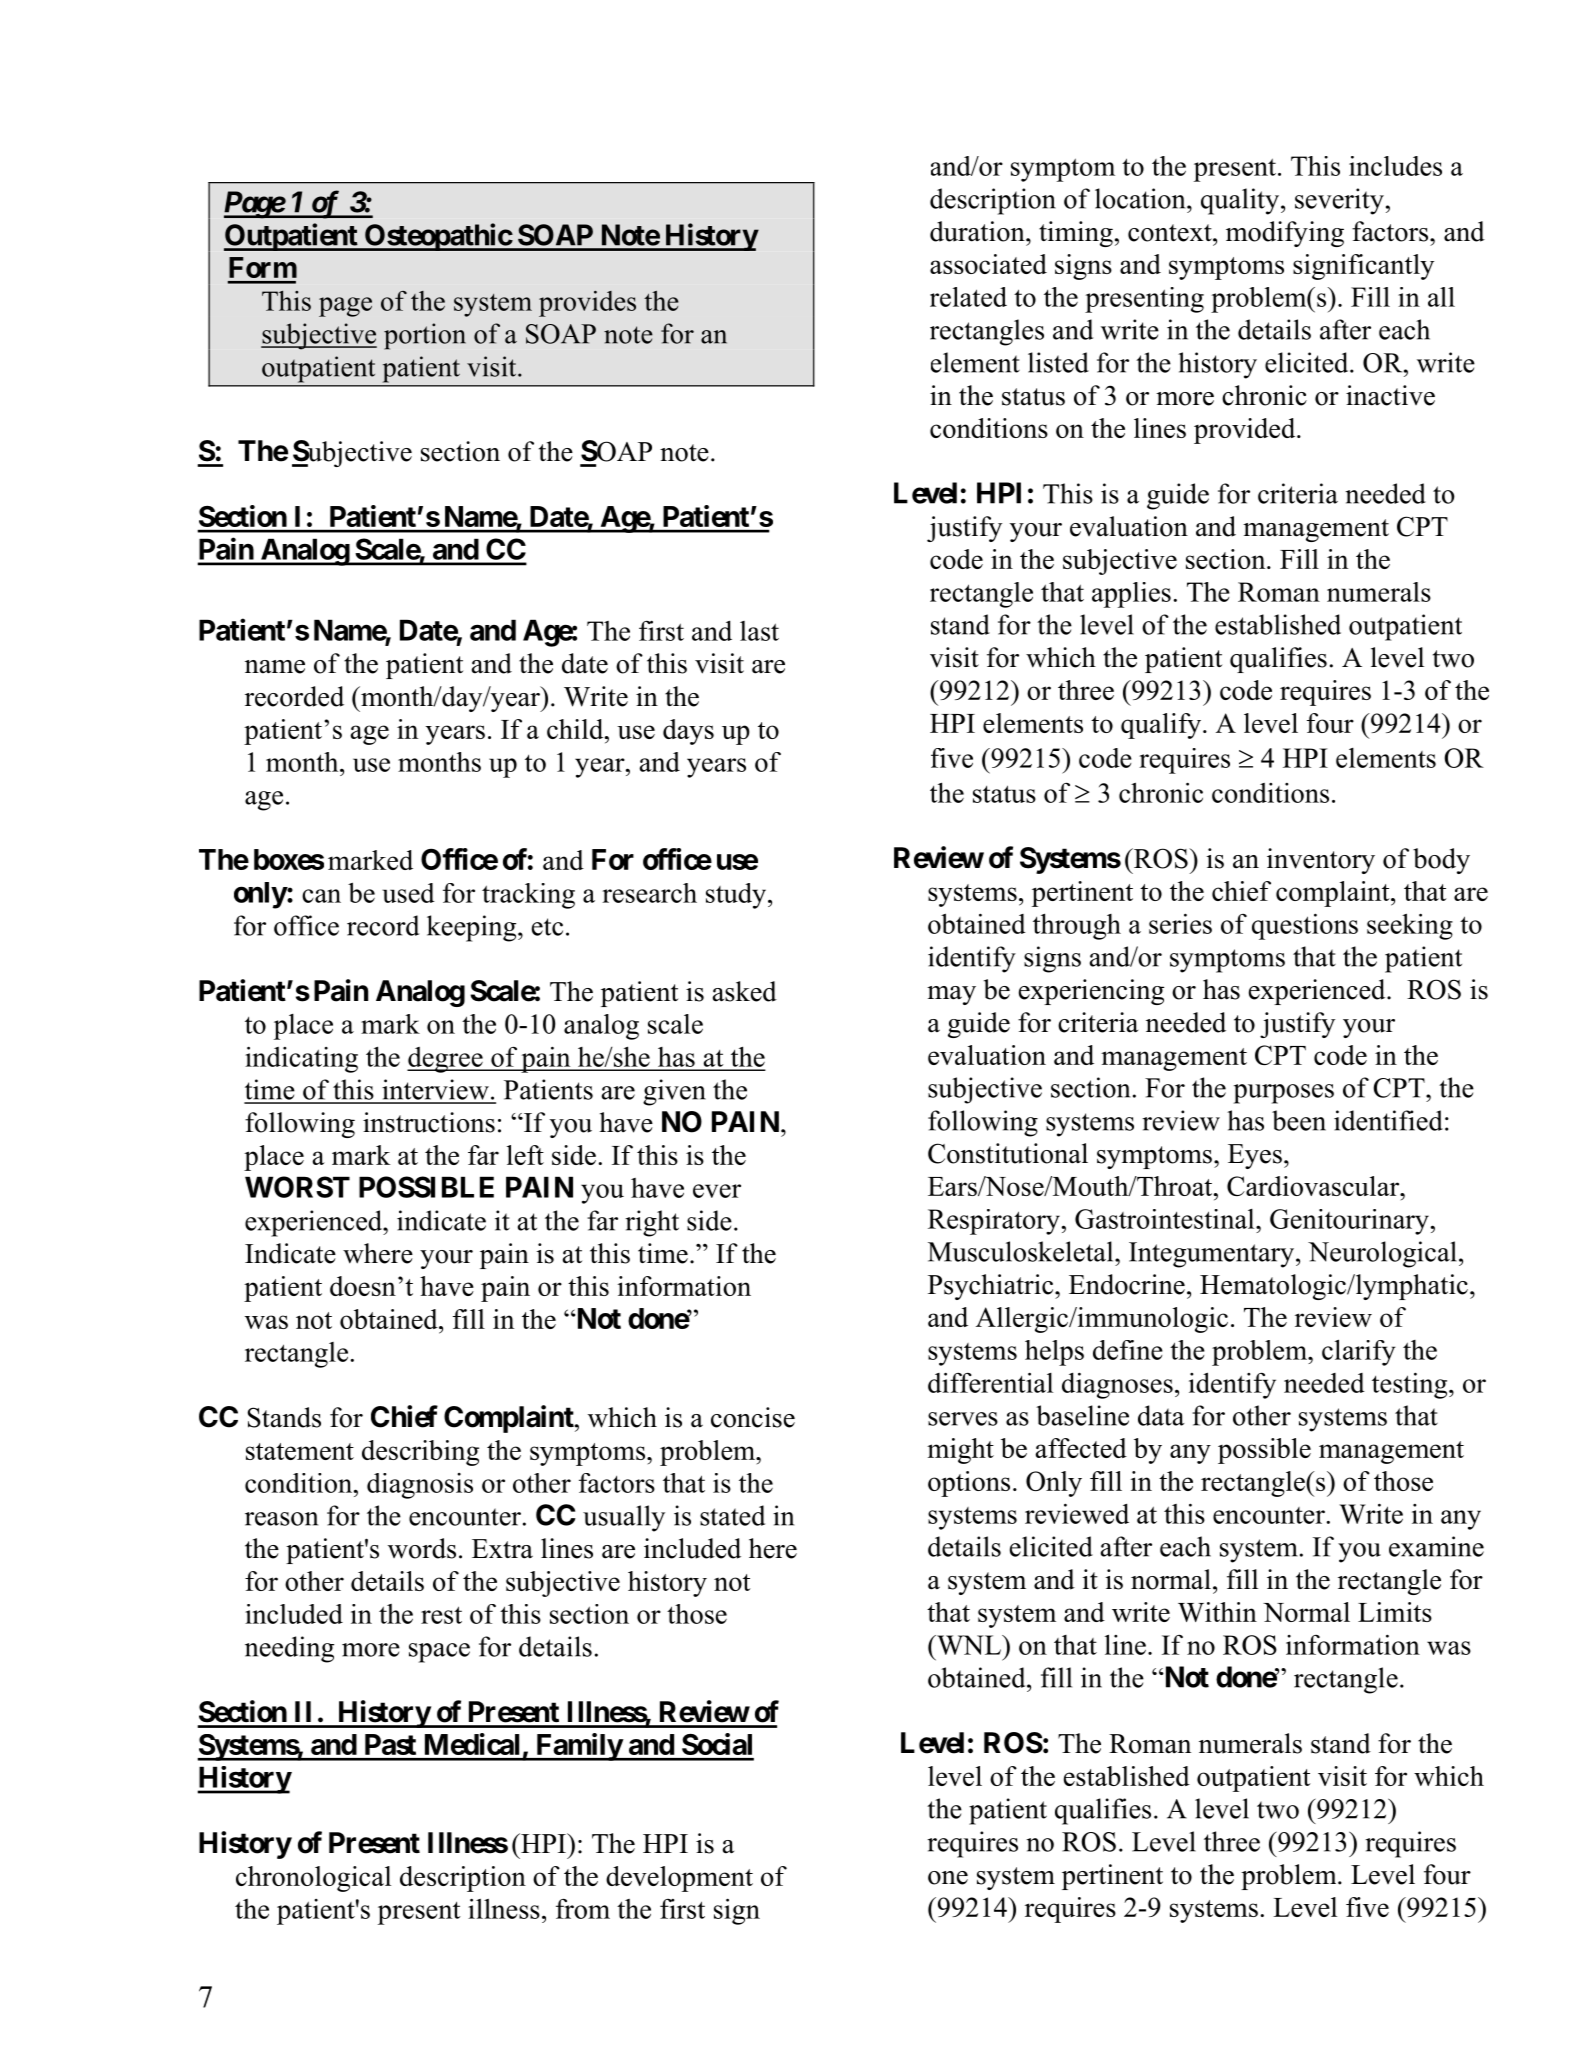 Image resolution: width=1586 pixels, height=2052 pixels. What do you see at coordinates (420, 1453) in the image?
I see `describing` at bounding box center [420, 1453].
